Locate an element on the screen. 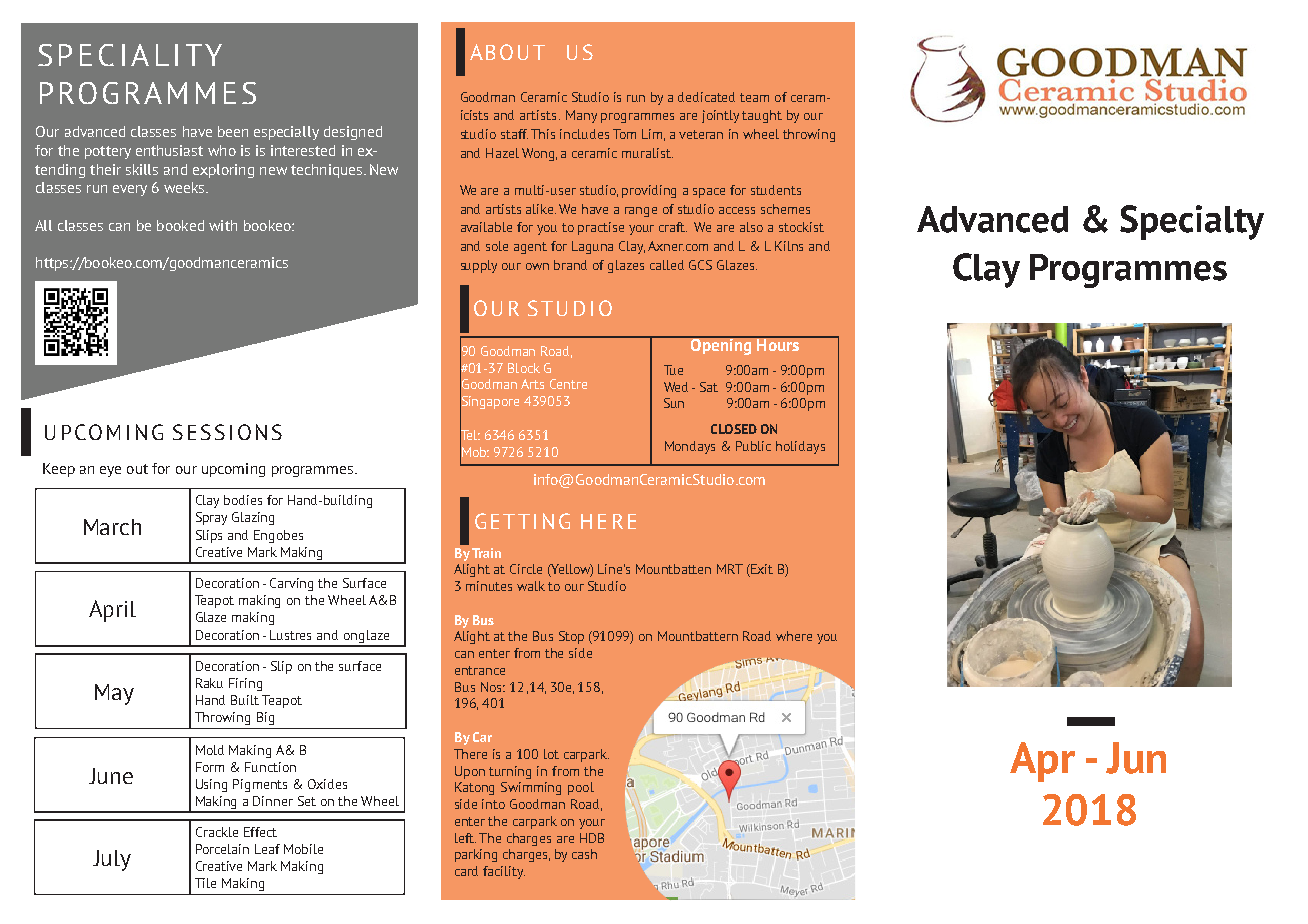  team is located at coordinates (754, 97).
